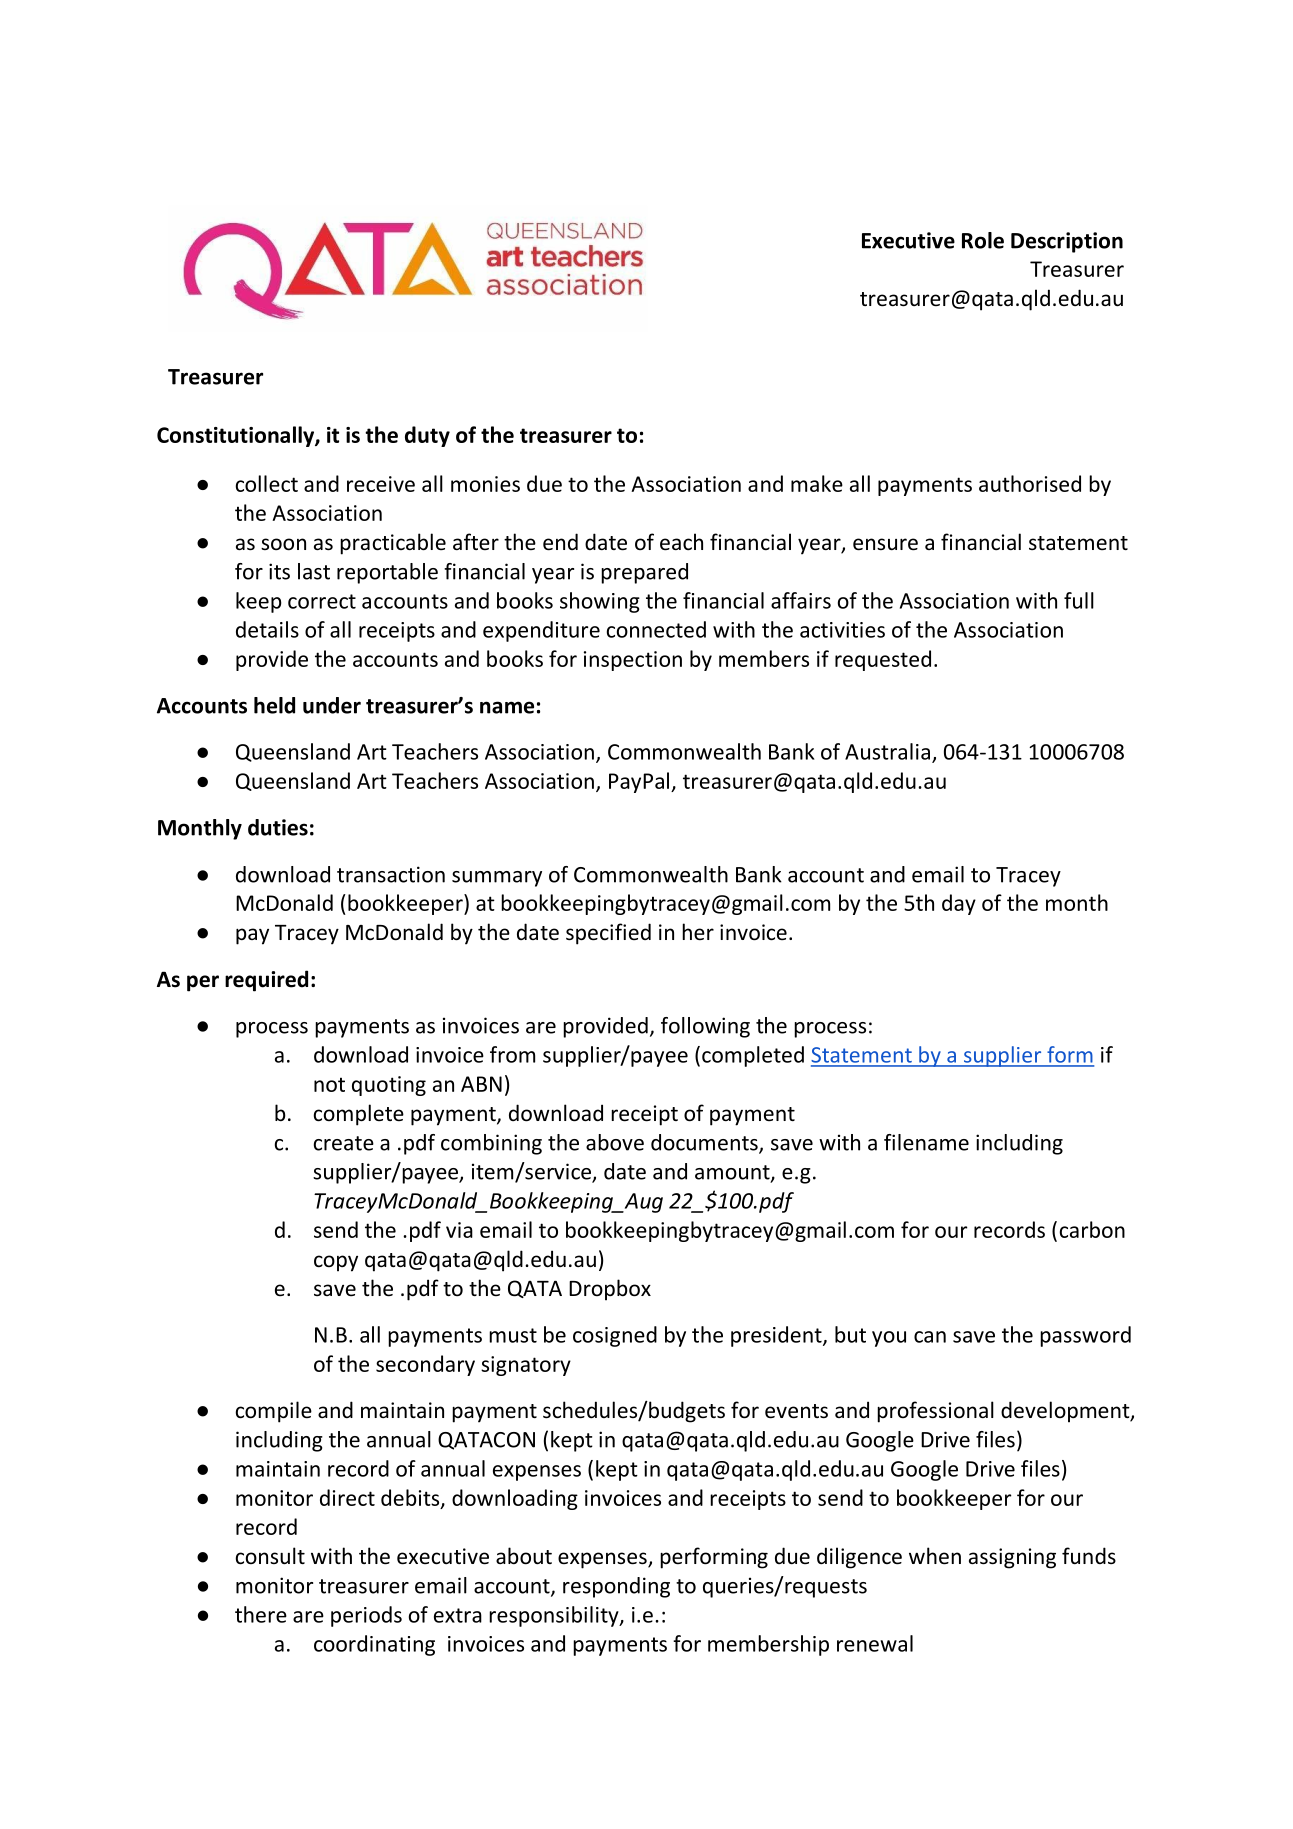 The width and height of the screenshot is (1293, 1829). Describe the element at coordinates (608, 934) in the screenshot. I see `specified` at that location.
